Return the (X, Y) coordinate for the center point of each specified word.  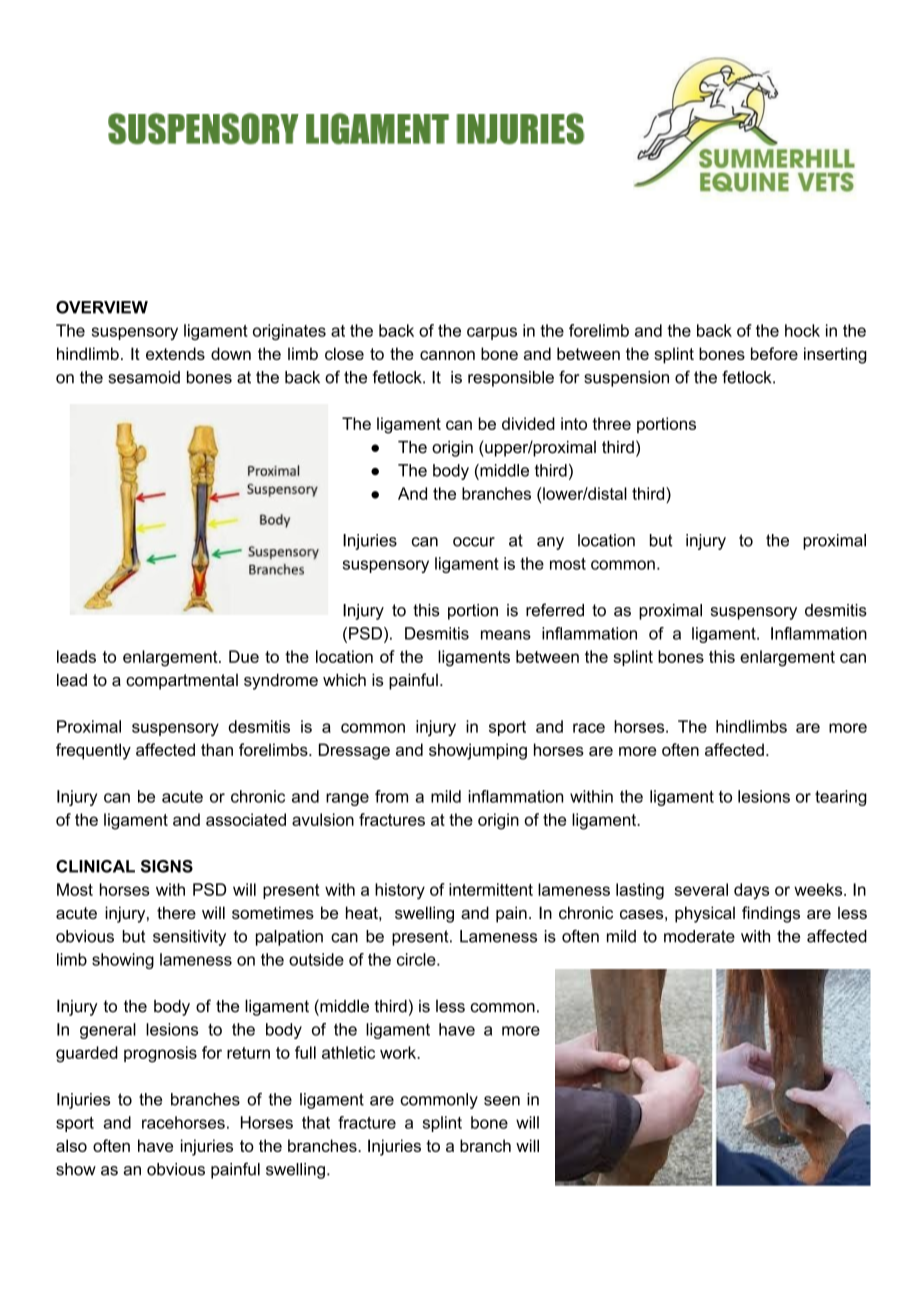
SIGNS (167, 866)
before (774, 353)
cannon (447, 355)
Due (244, 656)
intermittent (491, 889)
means (506, 635)
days (751, 891)
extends (175, 353)
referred (555, 610)
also (71, 1145)
